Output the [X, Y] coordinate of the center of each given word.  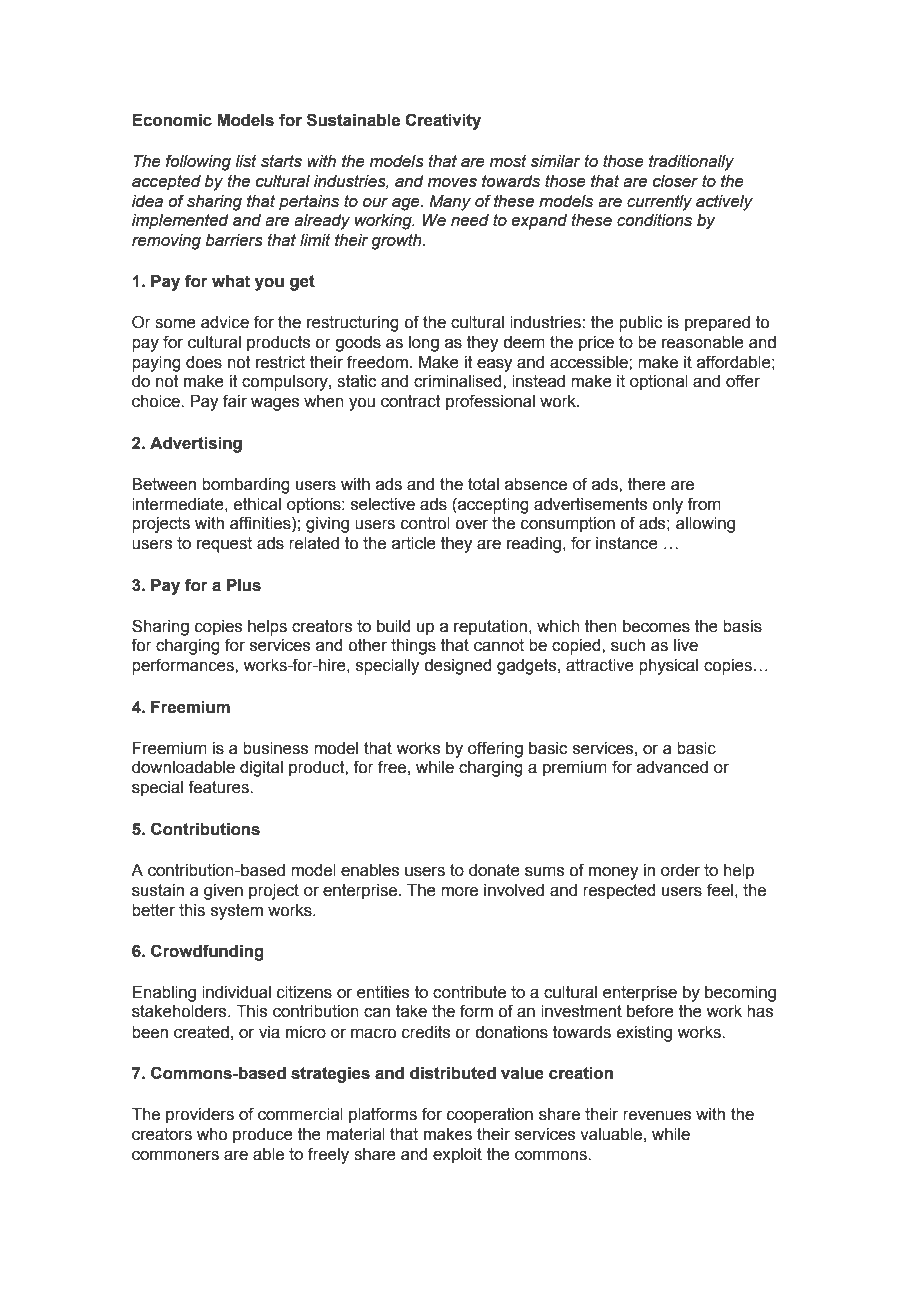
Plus [244, 585]
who [212, 1134]
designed [458, 667]
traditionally [691, 163]
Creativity [443, 121]
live [686, 645]
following [198, 162]
